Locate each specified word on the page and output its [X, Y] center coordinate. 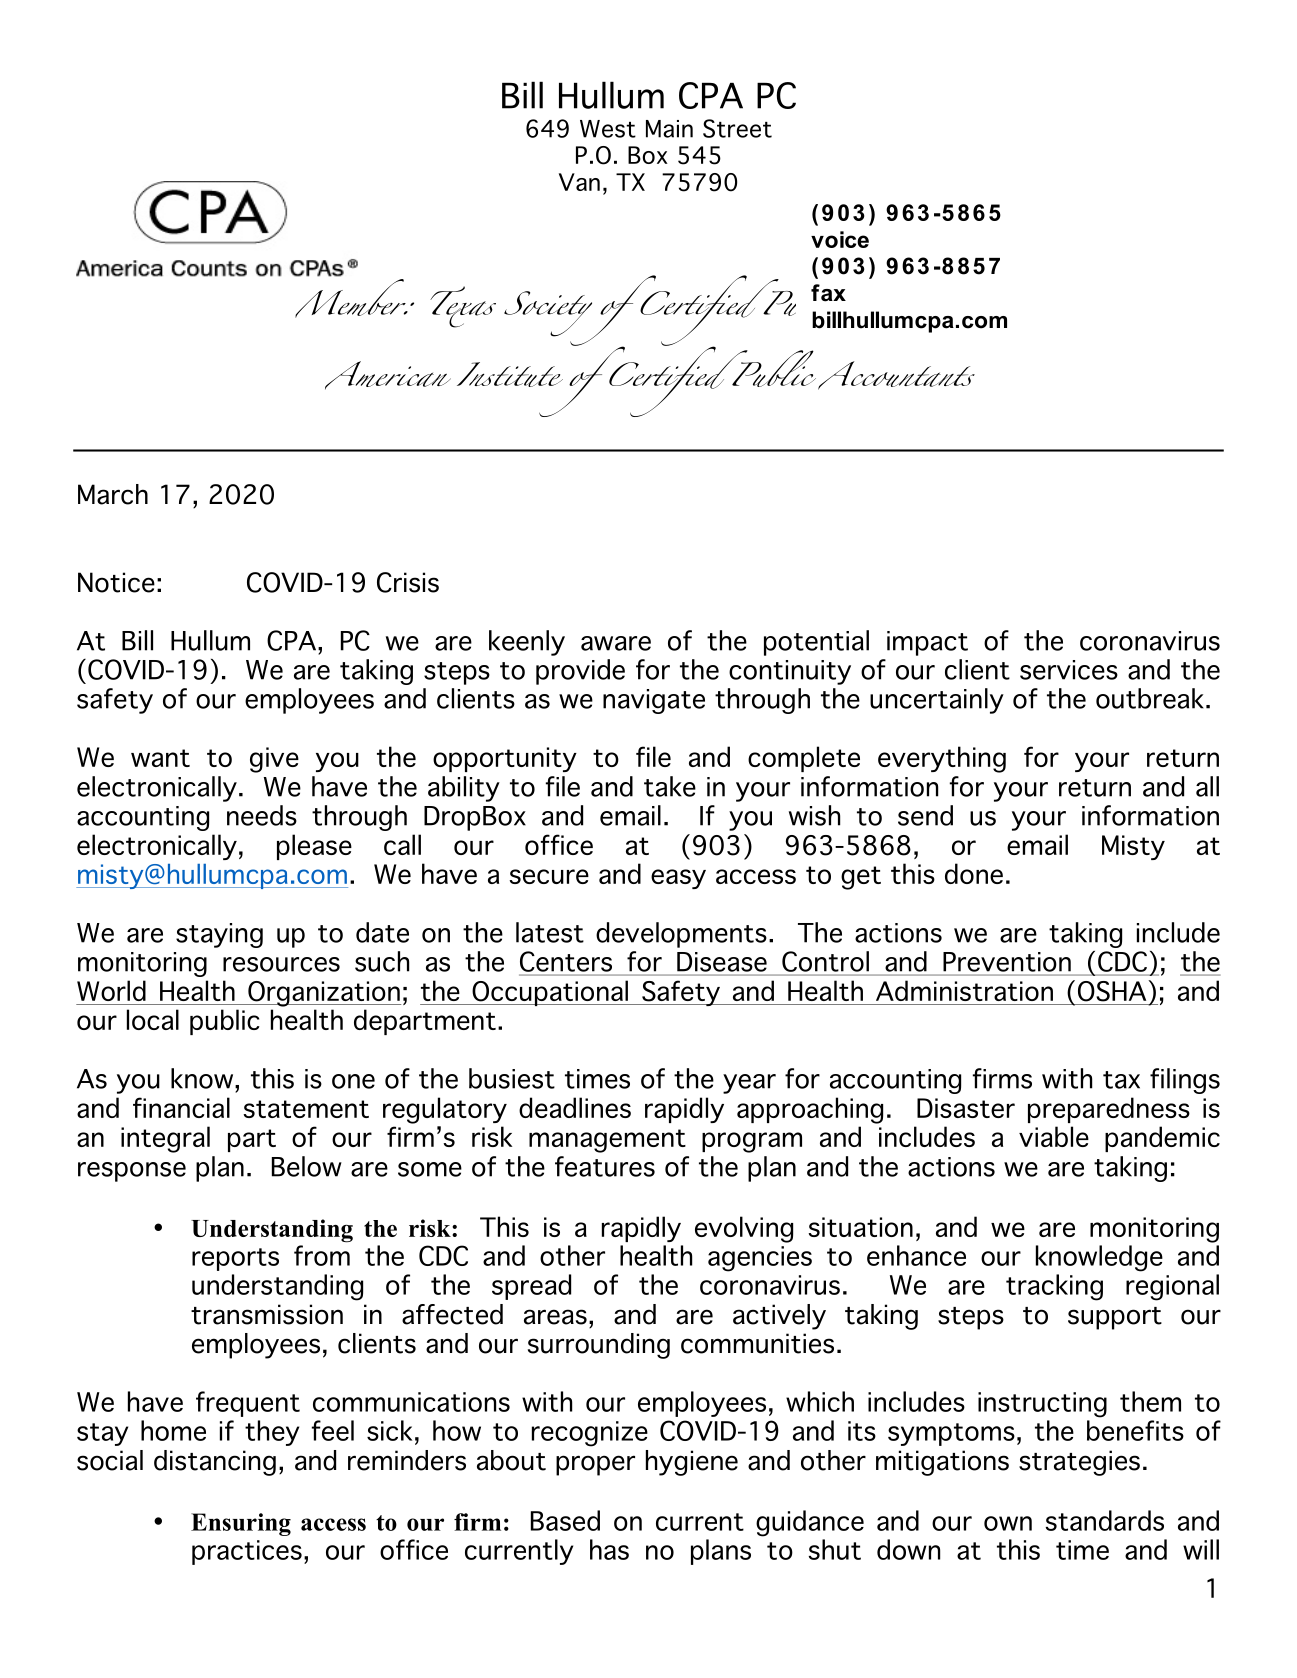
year [749, 1084]
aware [616, 643]
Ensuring [241, 1524]
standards [1105, 1520]
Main [669, 129]
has [609, 1549]
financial [181, 1107]
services [1069, 670]
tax [1121, 1080]
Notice [116, 582]
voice [840, 239]
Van [579, 182]
